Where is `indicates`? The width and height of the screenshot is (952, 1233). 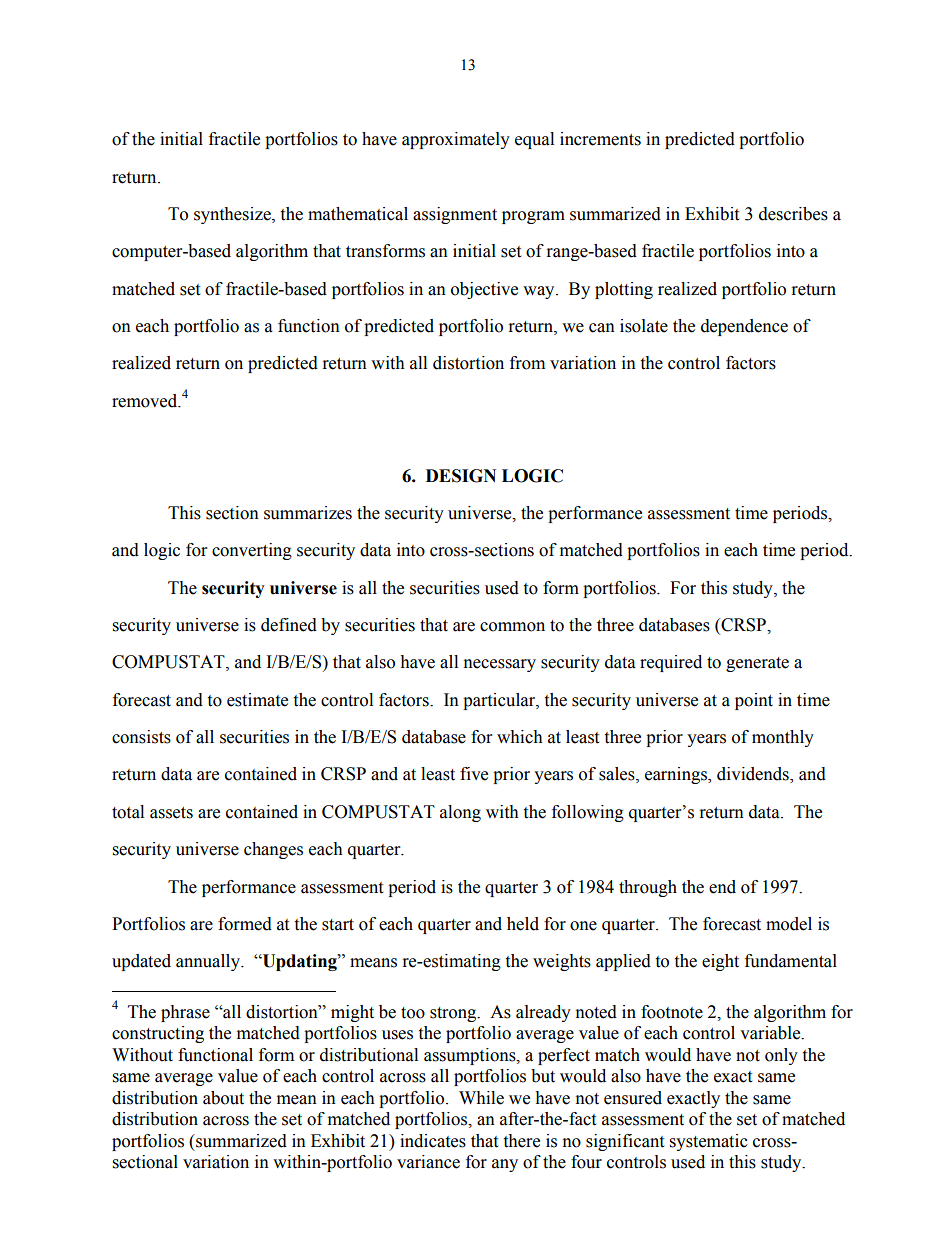 indicates is located at coordinates (433, 1141).
